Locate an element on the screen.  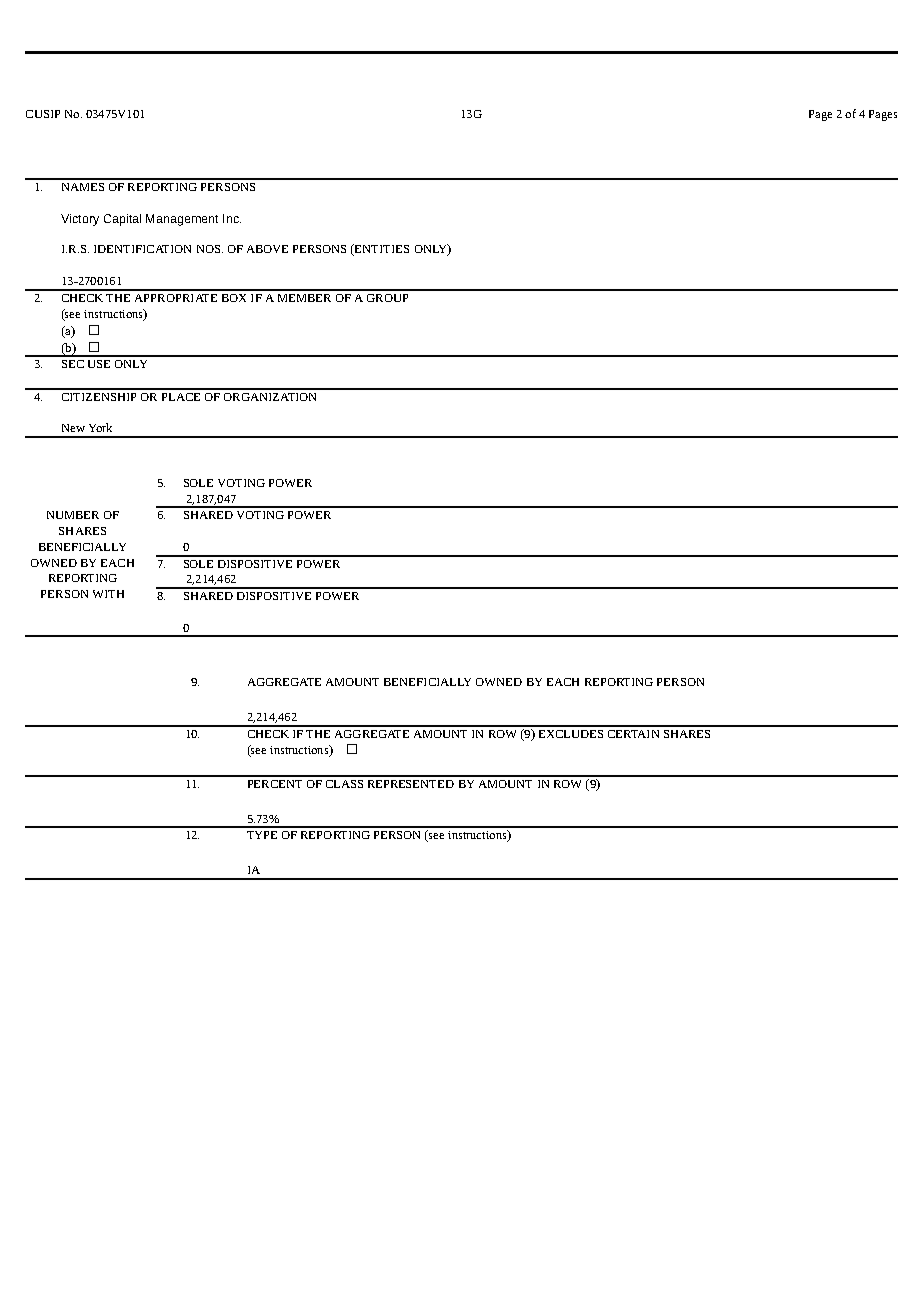
NUMBER is located at coordinates (73, 515).
